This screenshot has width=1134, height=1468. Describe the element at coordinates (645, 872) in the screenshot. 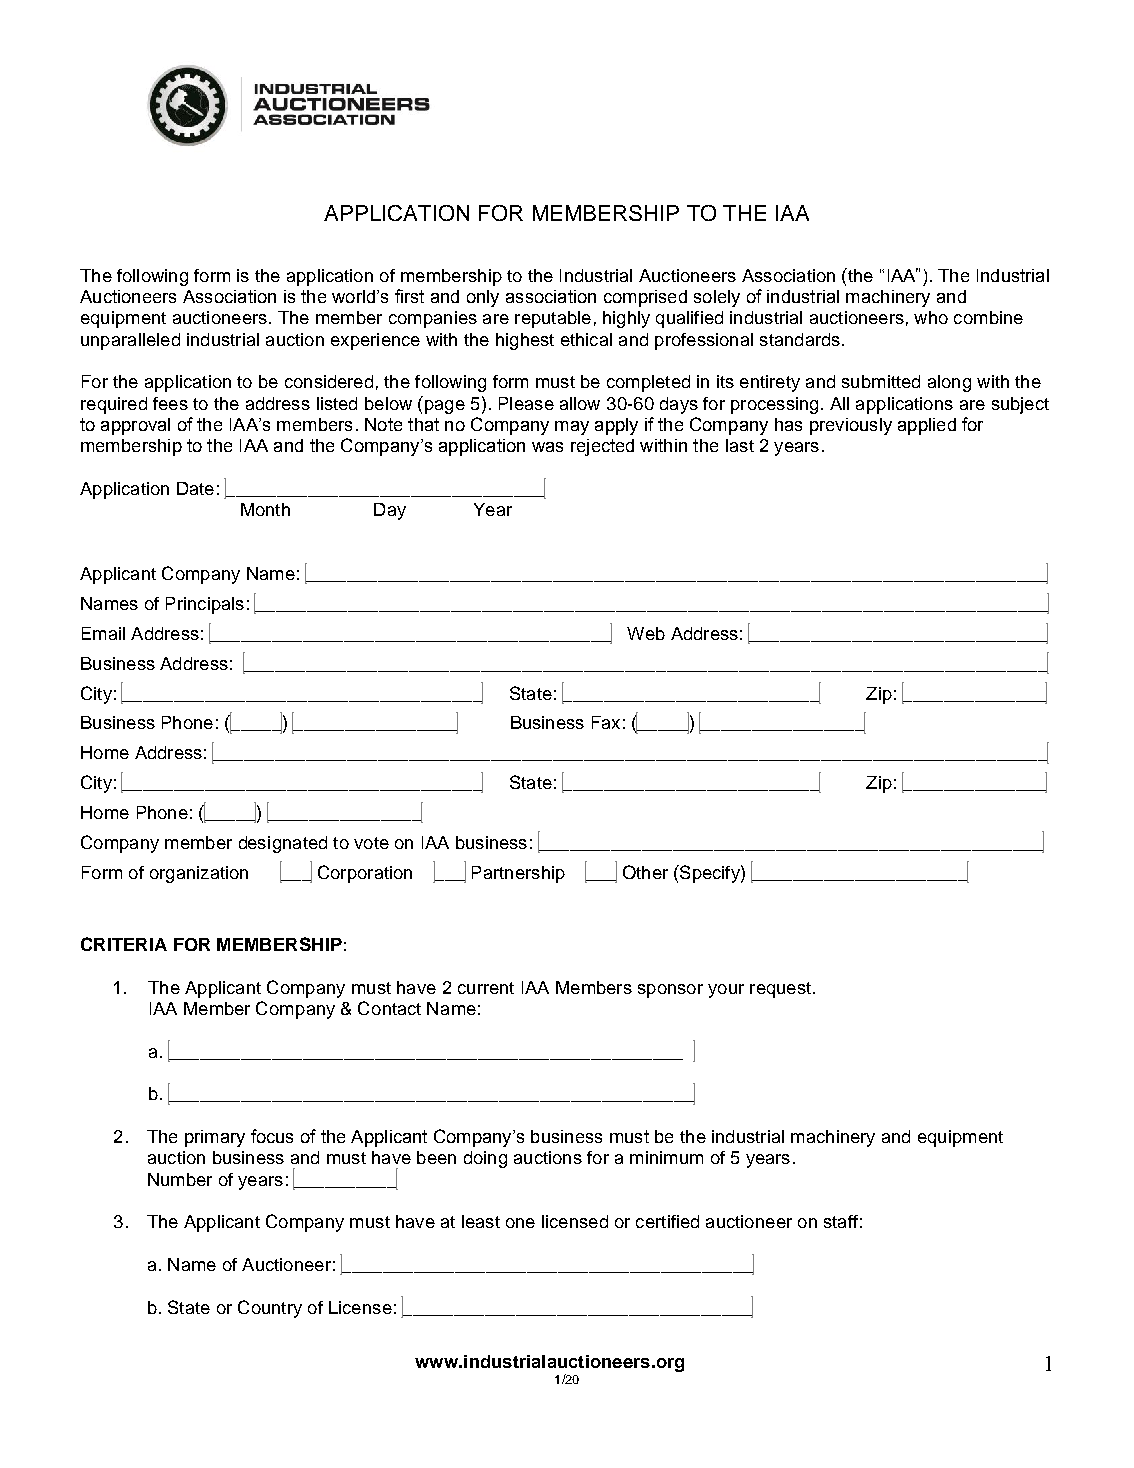

I see `Other` at that location.
